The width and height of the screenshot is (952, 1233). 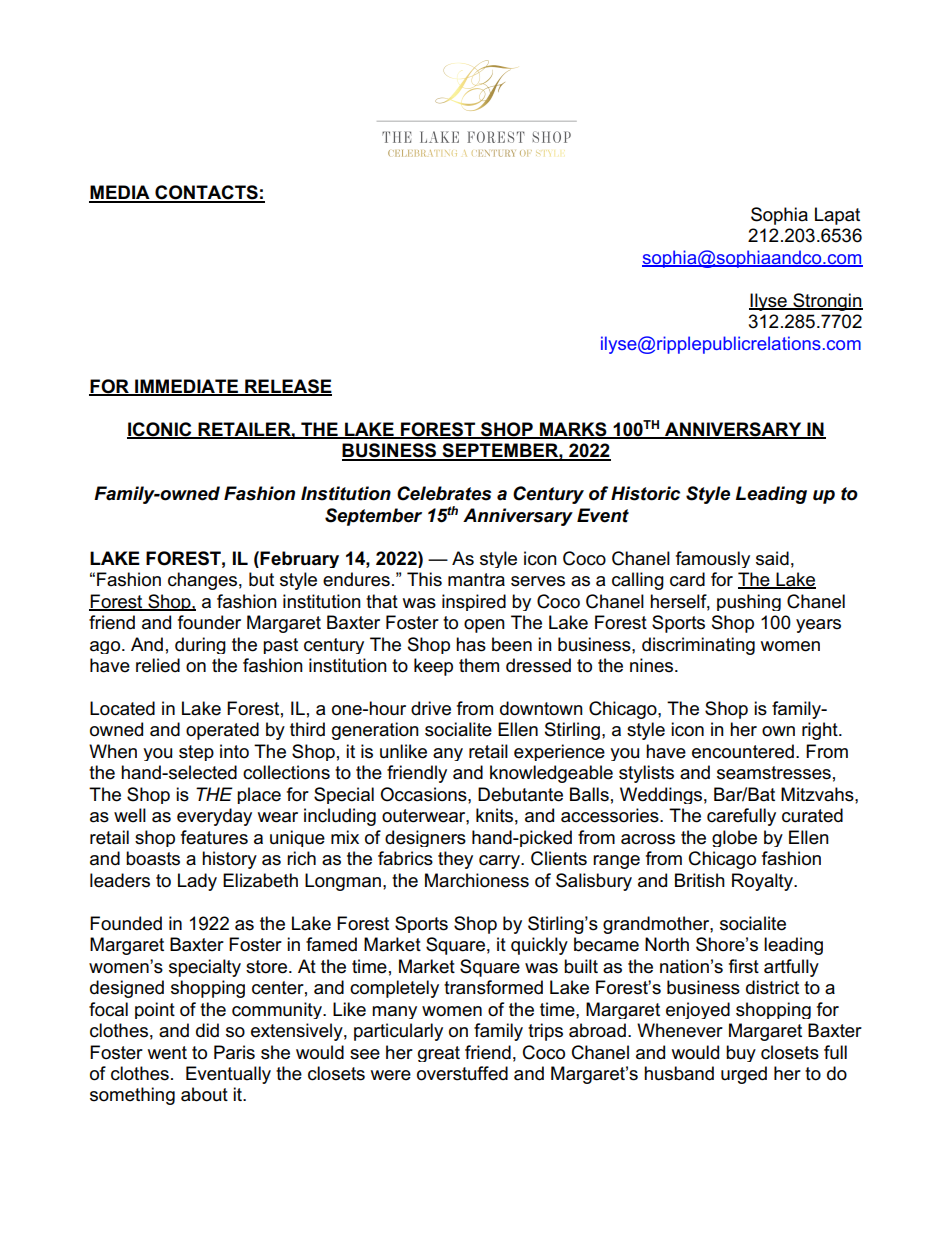 What do you see at coordinates (734, 838) in the screenshot?
I see `globe` at bounding box center [734, 838].
